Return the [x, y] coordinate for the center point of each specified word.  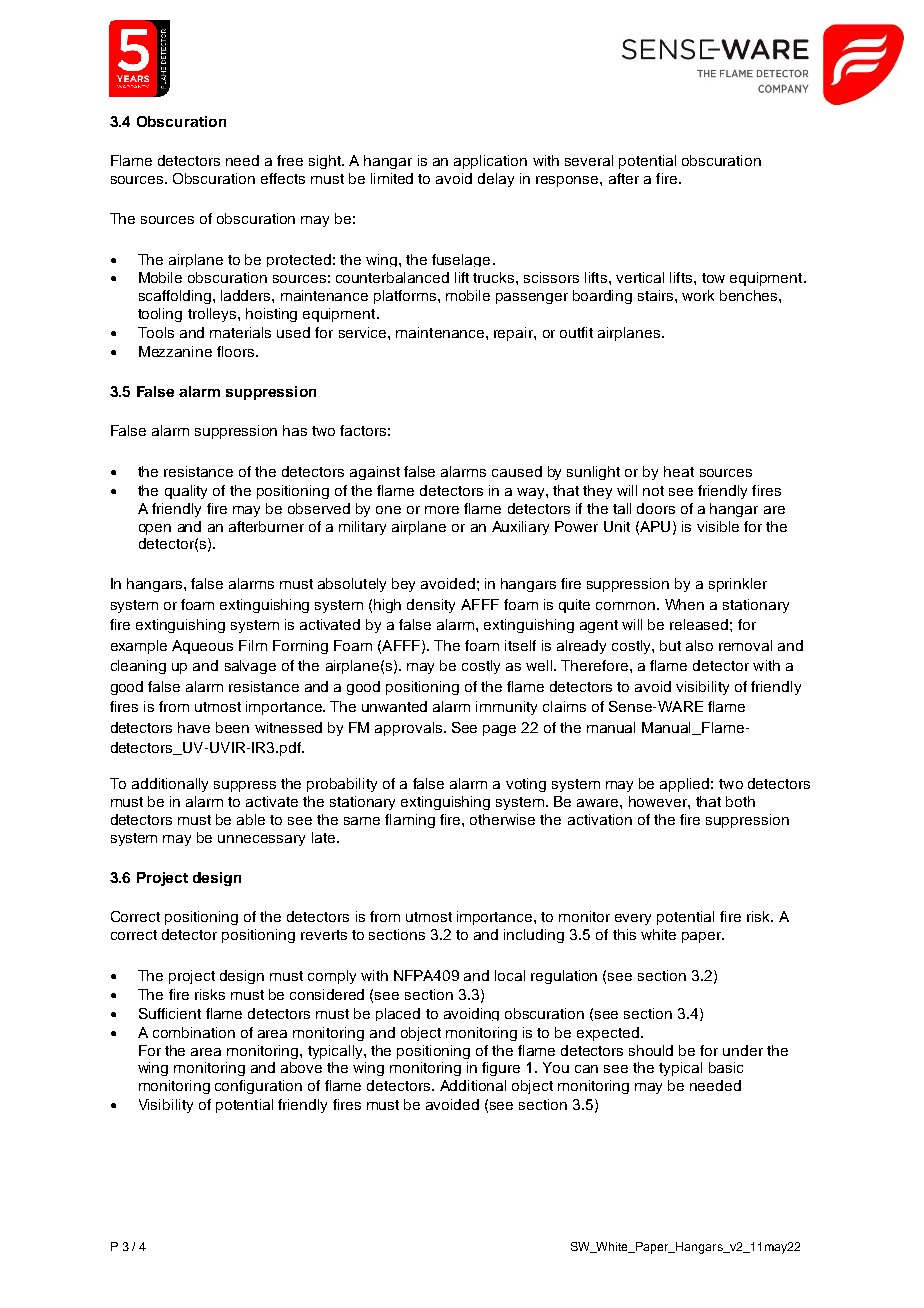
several [589, 160]
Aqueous [202, 647]
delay [496, 180]
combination [194, 1032]
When [684, 604]
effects [283, 178]
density [431, 606]
